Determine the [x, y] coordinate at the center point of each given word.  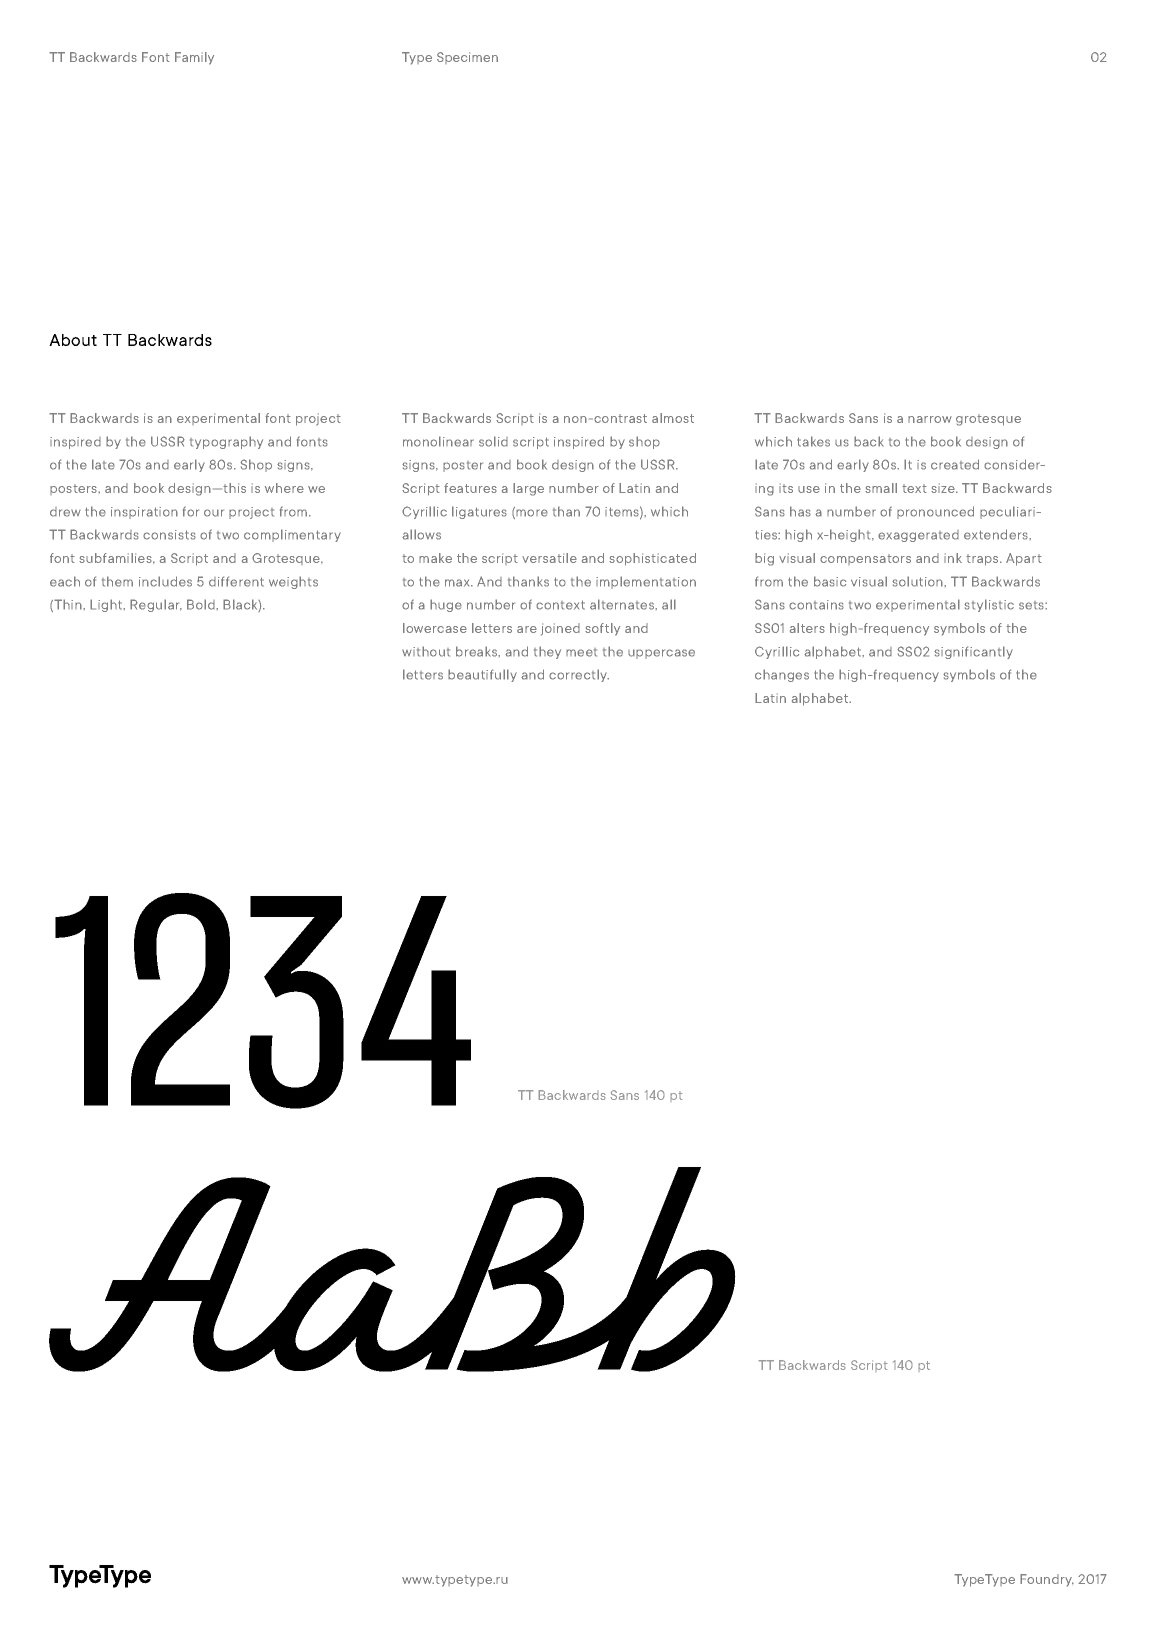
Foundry [1047, 1580]
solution [918, 581]
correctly [579, 675]
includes [165, 581]
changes [782, 675]
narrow [930, 419]
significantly [973, 652]
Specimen [467, 58]
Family [194, 58]
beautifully [482, 675]
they [547, 652]
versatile [549, 558]
